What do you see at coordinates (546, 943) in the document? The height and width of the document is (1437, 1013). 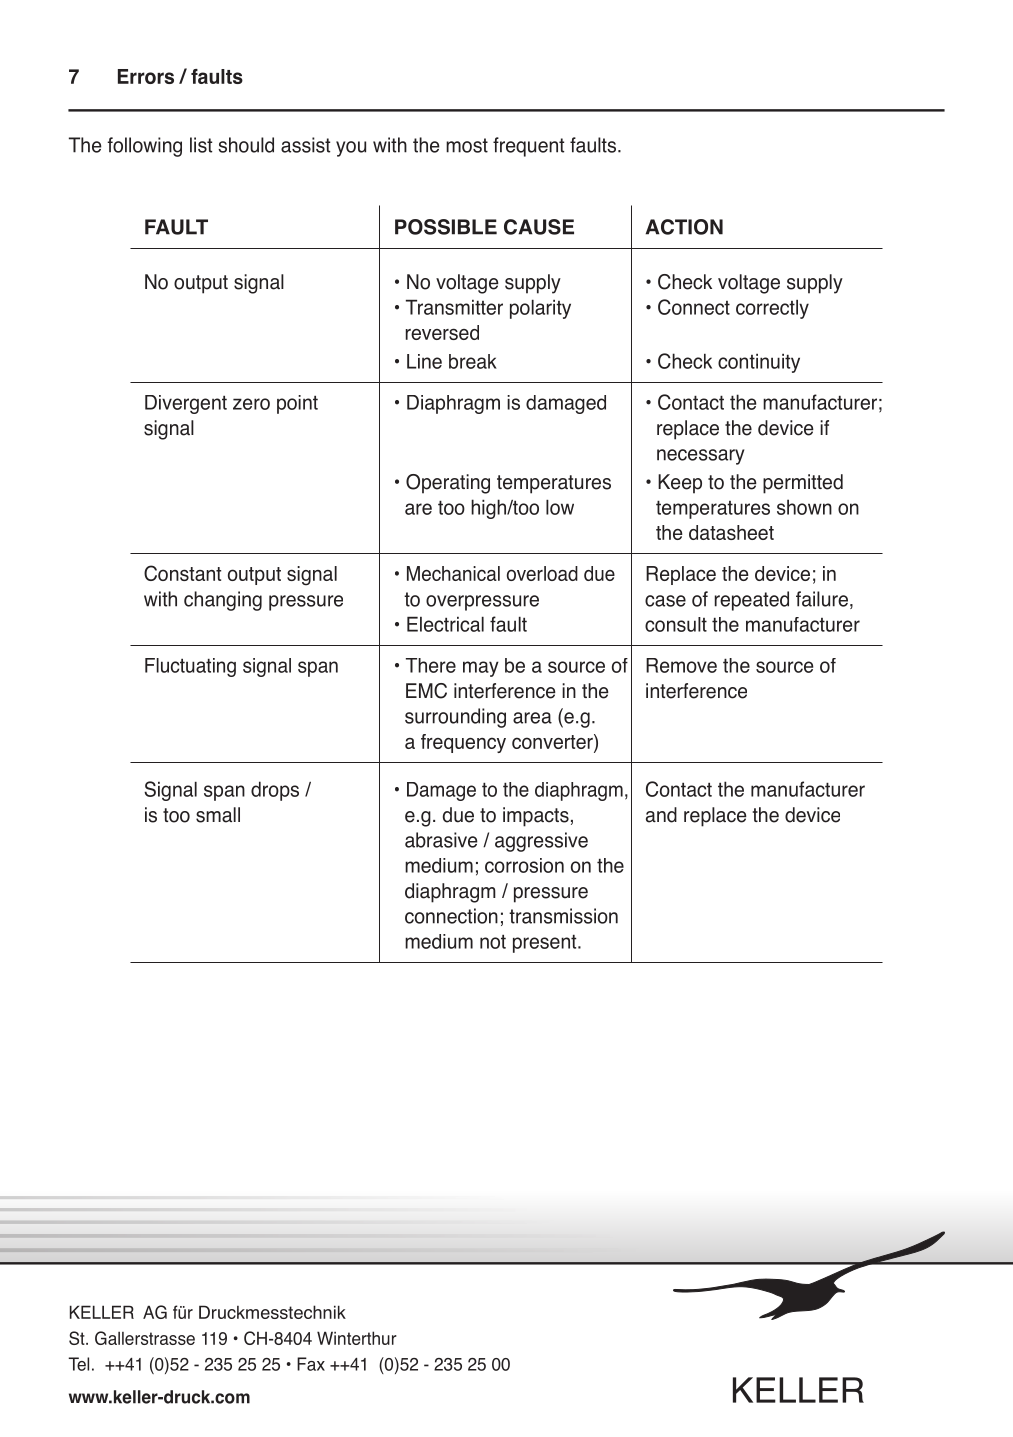 I see `present` at bounding box center [546, 943].
